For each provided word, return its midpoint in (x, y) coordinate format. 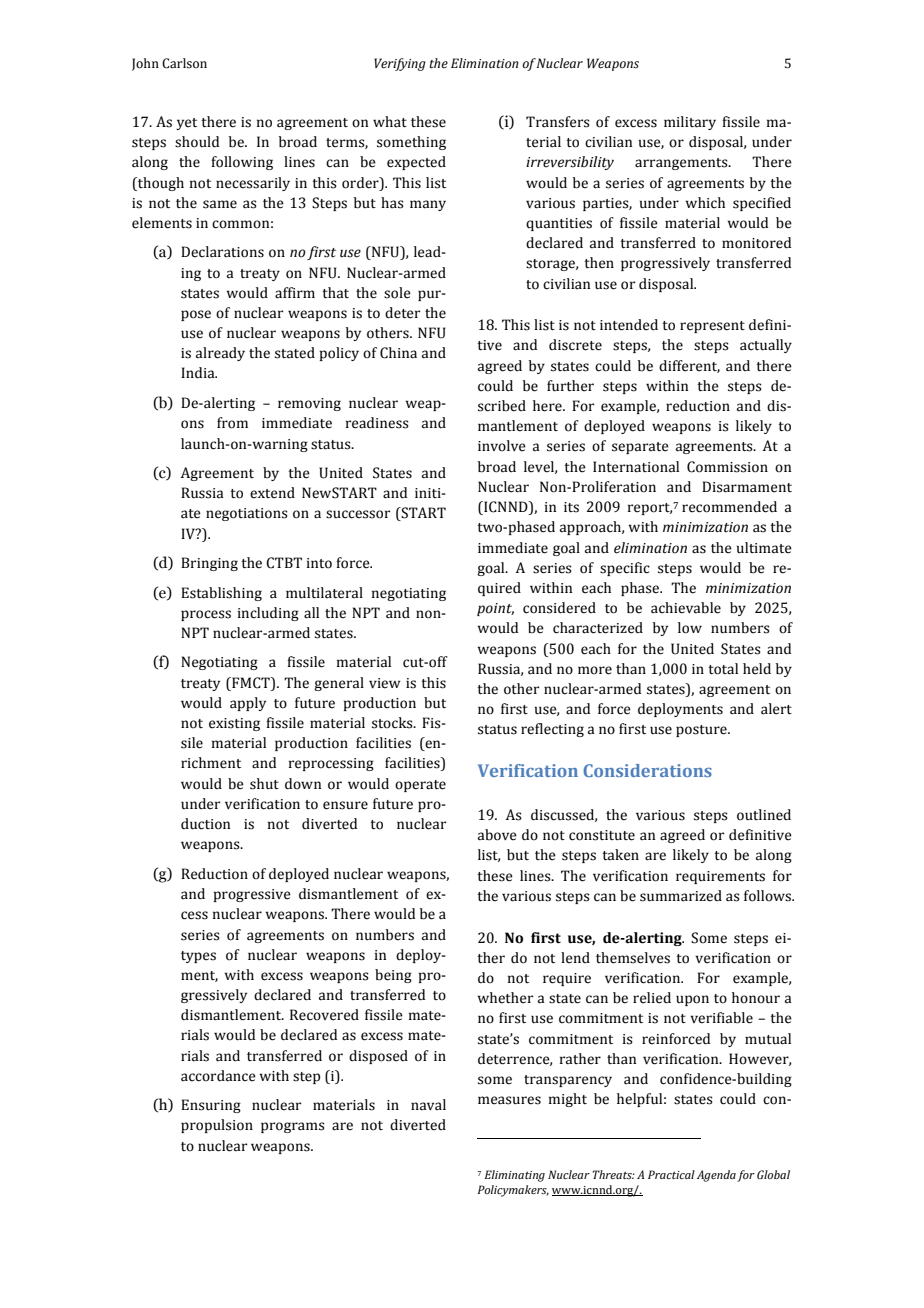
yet (186, 124)
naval (428, 1105)
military (690, 123)
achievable (686, 608)
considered (559, 608)
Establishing (221, 594)
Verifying (400, 64)
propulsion (217, 1126)
